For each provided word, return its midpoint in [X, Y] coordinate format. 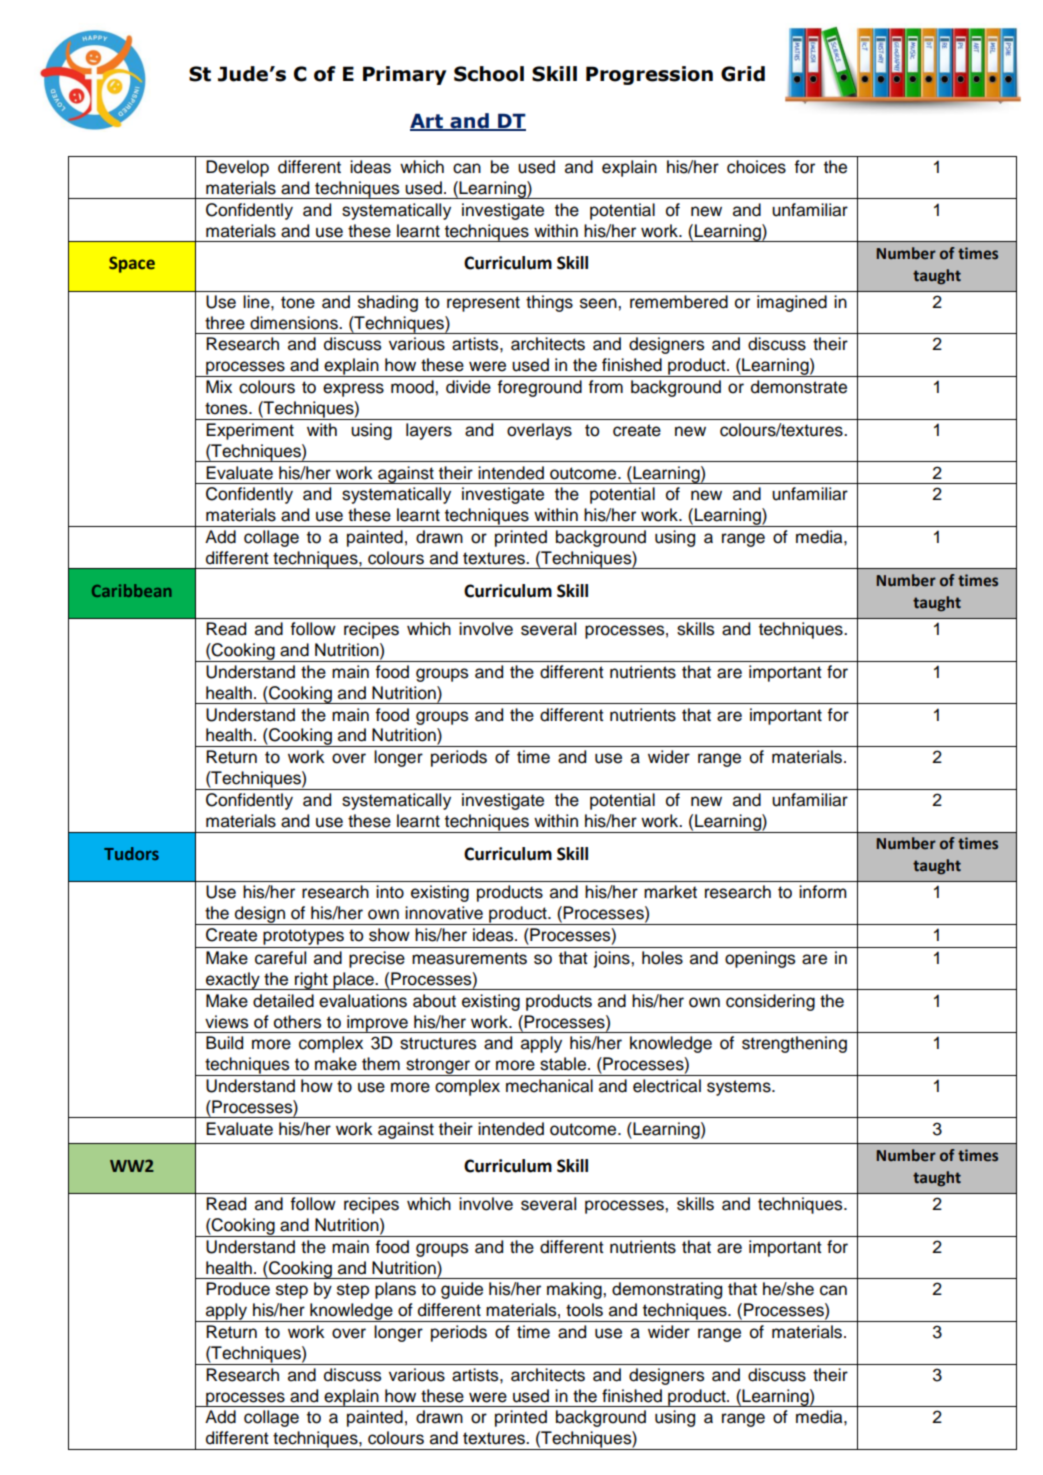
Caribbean [131, 590]
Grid [743, 74]
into [390, 892]
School [489, 74]
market [670, 892]
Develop [237, 168]
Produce [238, 1289]
